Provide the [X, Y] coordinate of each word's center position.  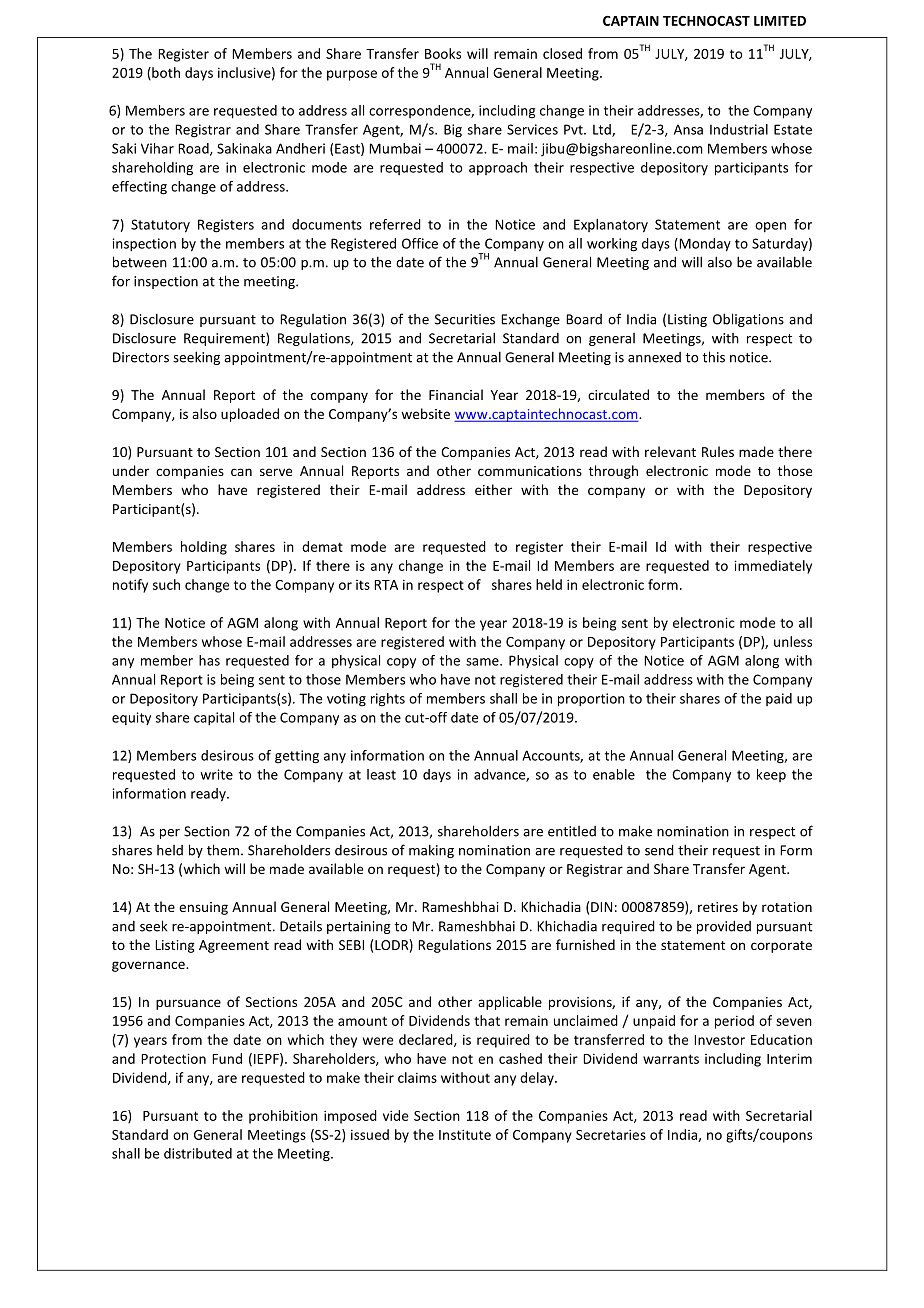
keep [771, 775]
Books [443, 53]
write [216, 774]
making [431, 851]
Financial [456, 394]
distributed [198, 1153]
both [165, 73]
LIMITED [780, 21]
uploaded [250, 415]
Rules [718, 451]
